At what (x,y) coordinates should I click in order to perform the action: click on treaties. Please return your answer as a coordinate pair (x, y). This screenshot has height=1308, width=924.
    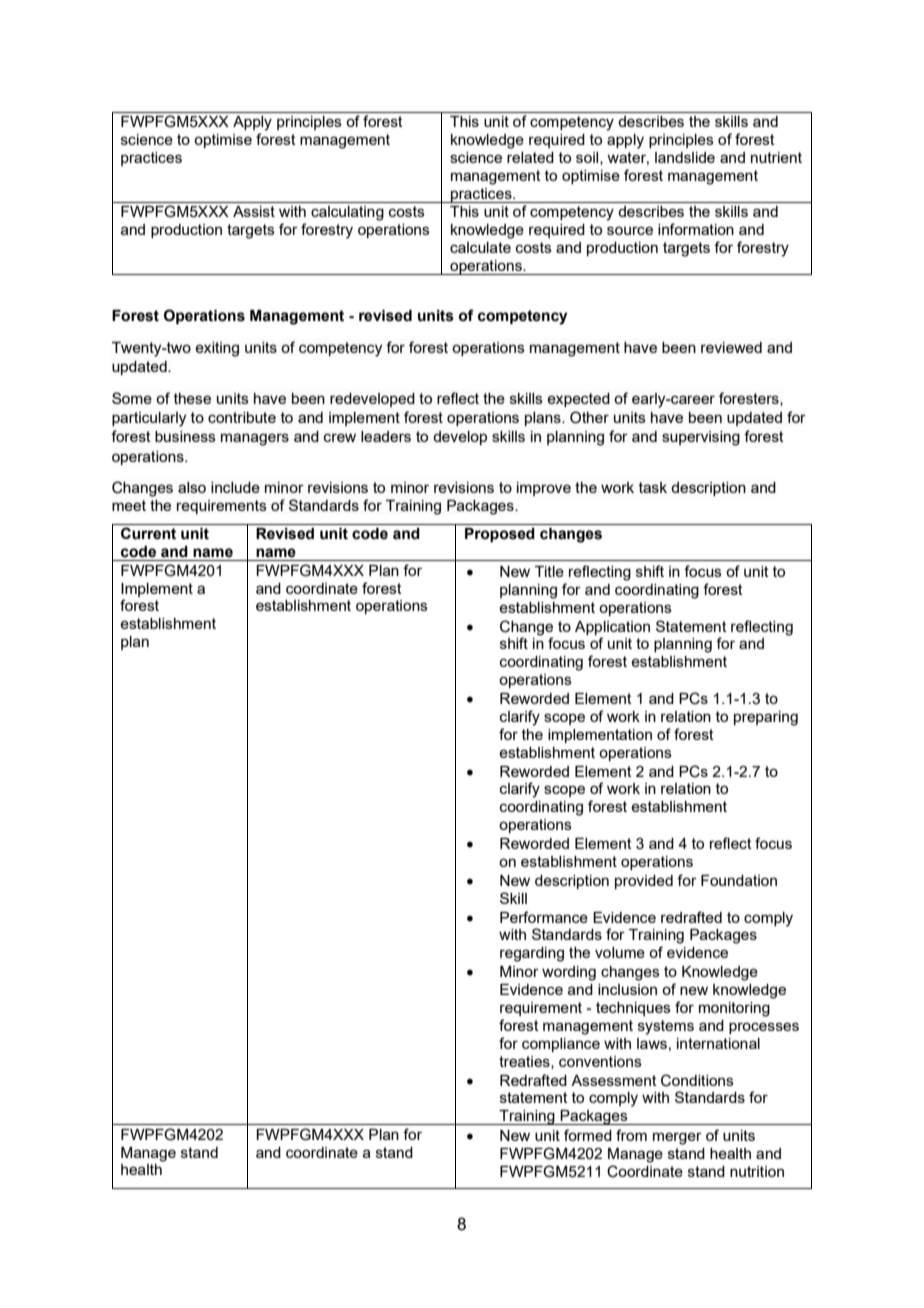
    Looking at the image, I should click on (525, 1062).
